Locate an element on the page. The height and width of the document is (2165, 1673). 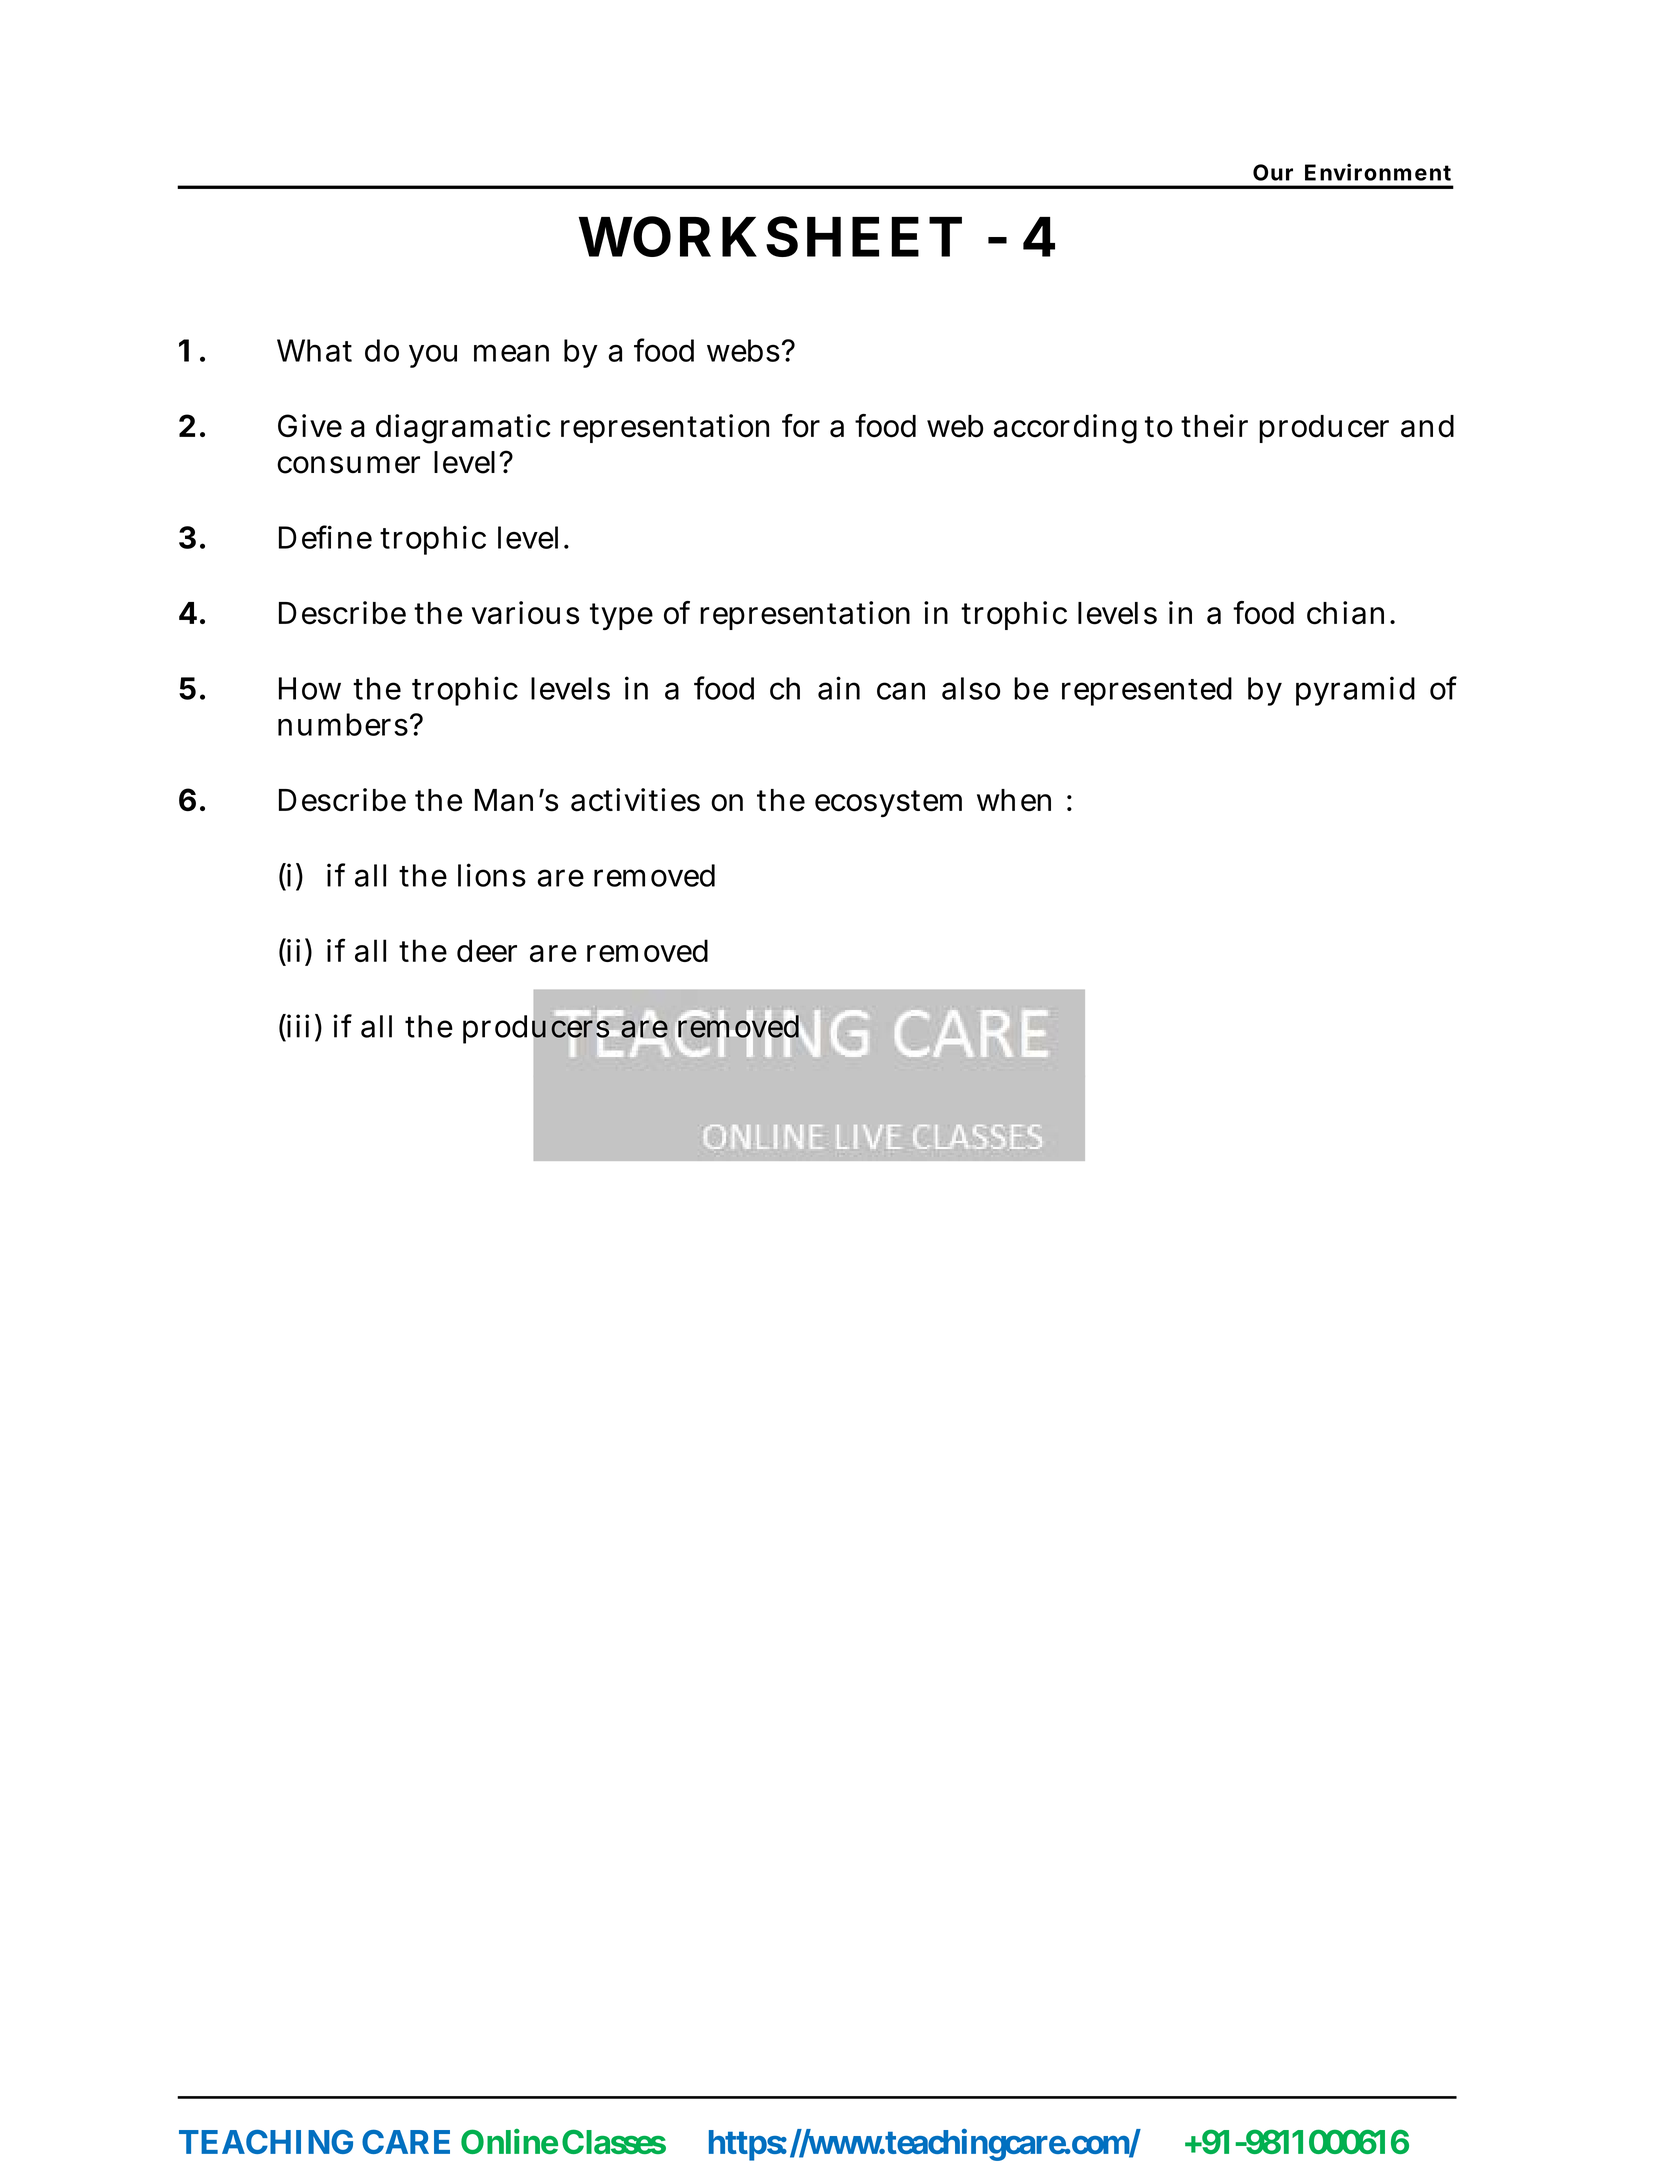
deer is located at coordinates (487, 950).
